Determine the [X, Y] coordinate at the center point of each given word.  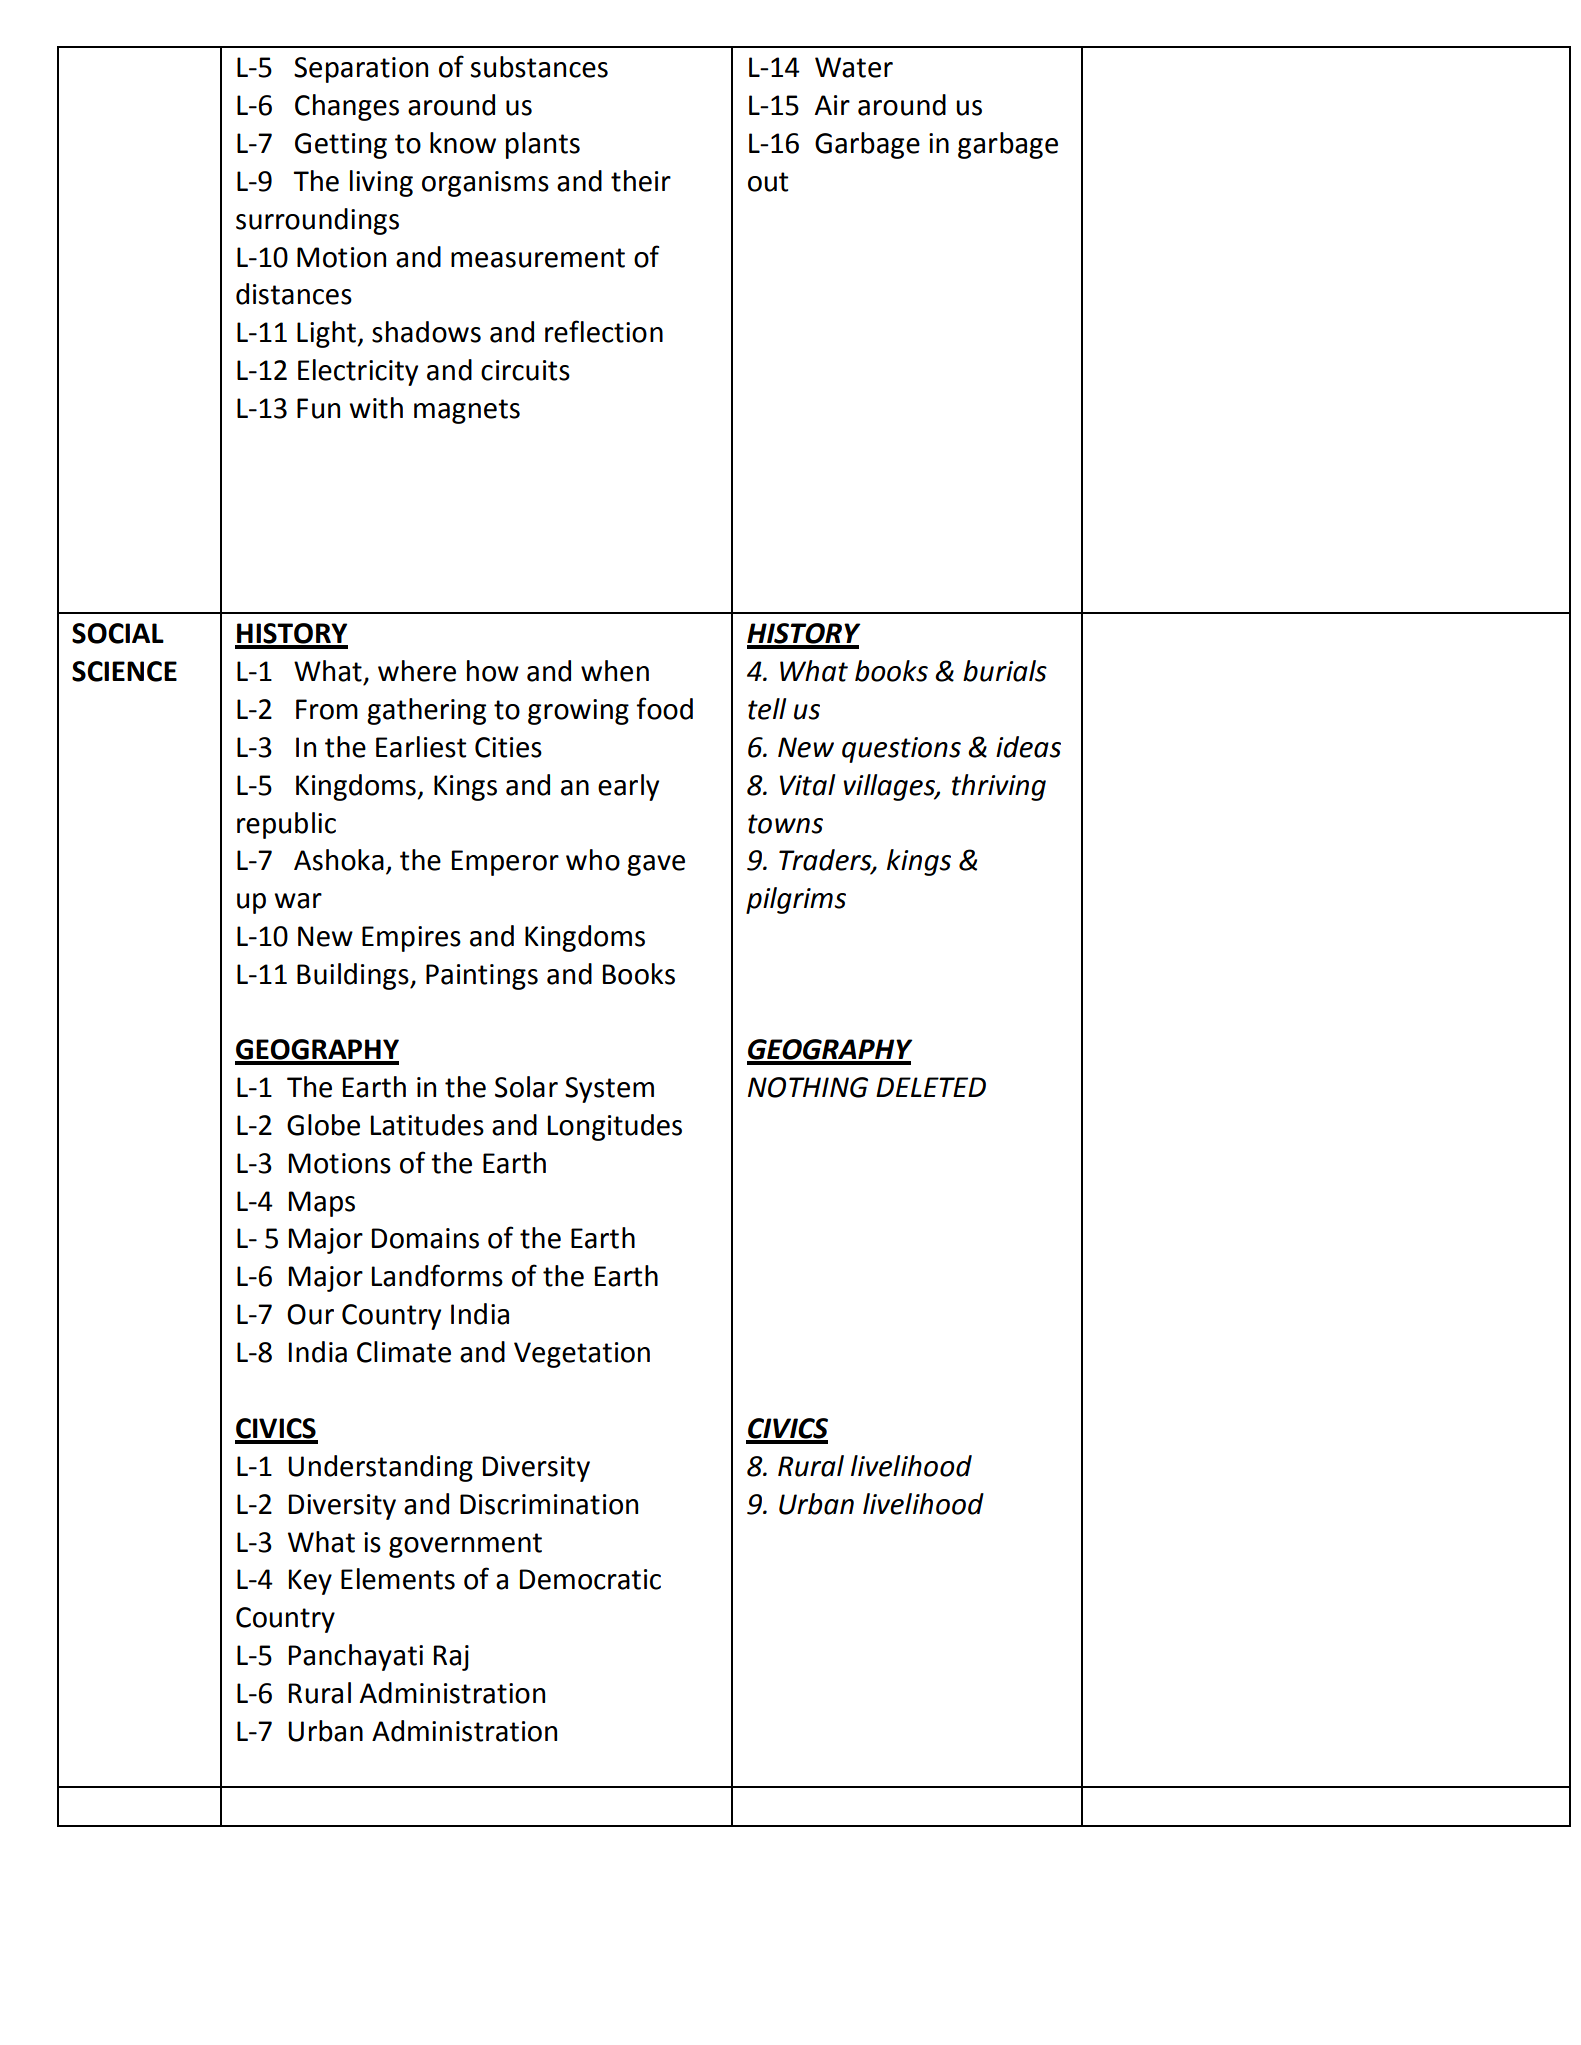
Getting [341, 146]
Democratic [590, 1579]
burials [1005, 671]
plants [543, 145]
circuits [525, 370]
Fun [318, 408]
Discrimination [549, 1504]
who [593, 860]
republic [286, 825]
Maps [322, 1204]
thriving [999, 787]
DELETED [931, 1087]
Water [854, 67]
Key [310, 1582]
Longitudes [615, 1127]
